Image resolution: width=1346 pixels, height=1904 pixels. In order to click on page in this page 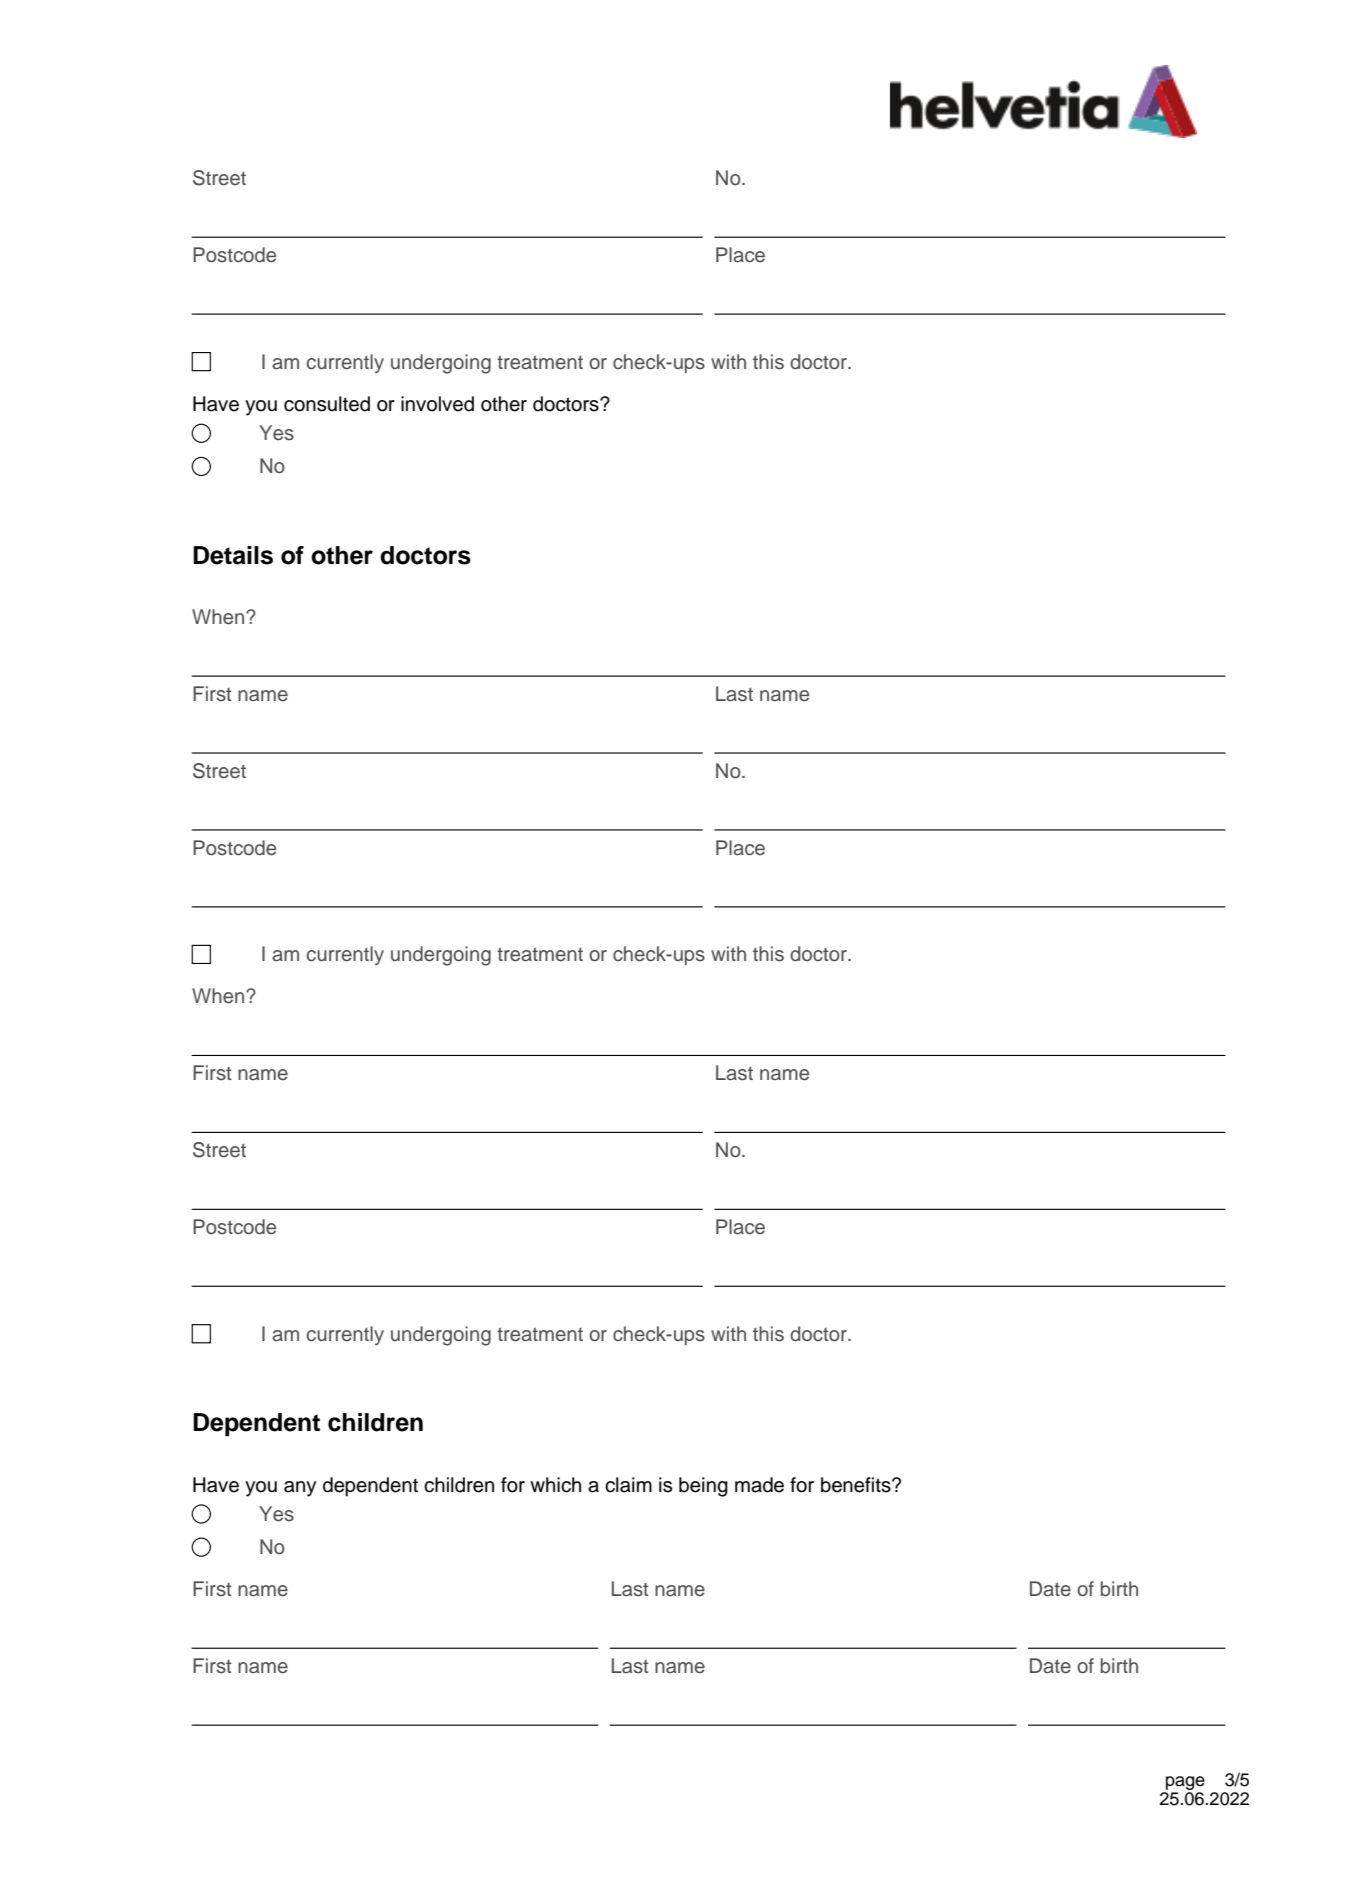, I will do `click(1184, 1784)`.
